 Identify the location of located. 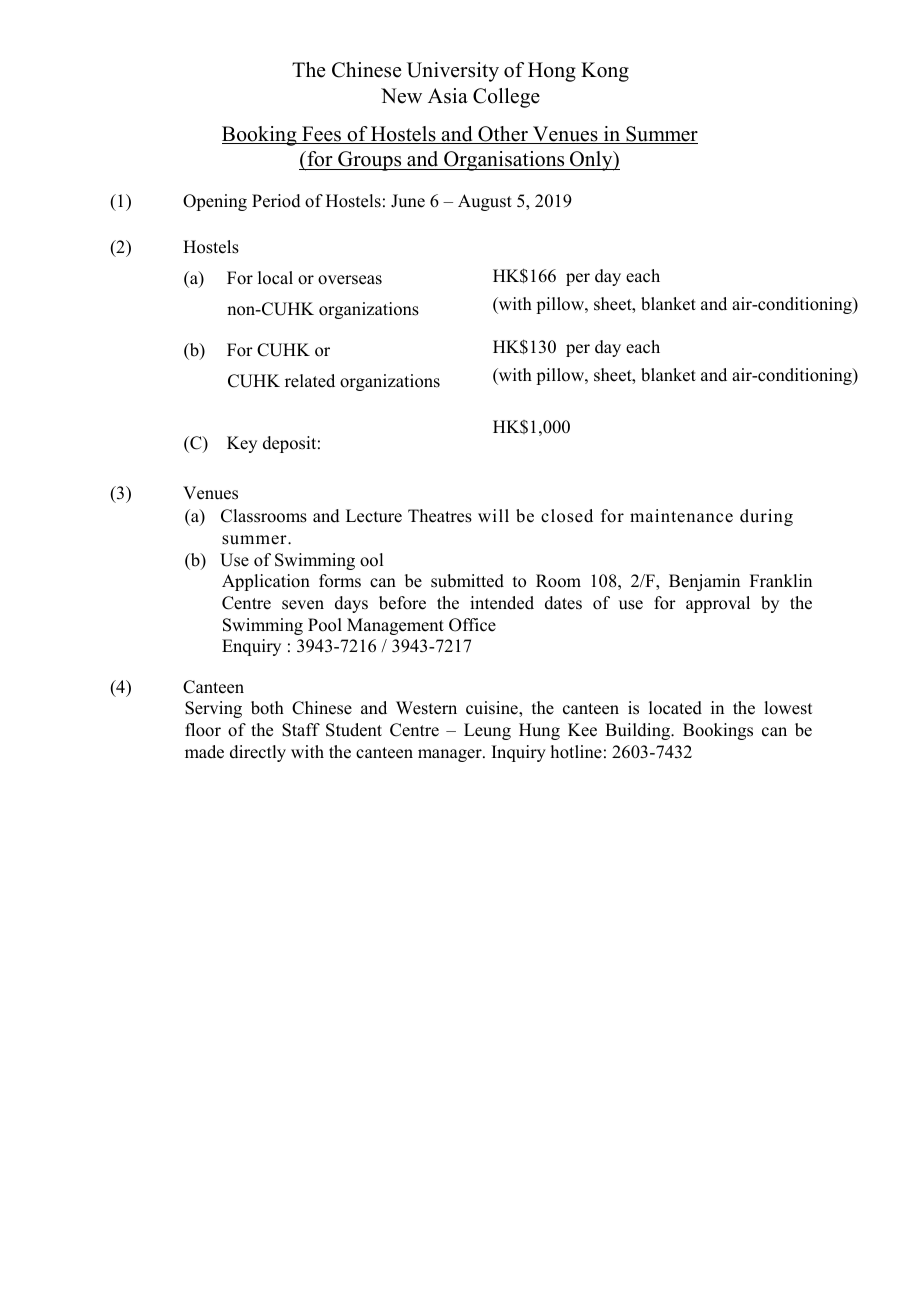
(675, 708).
